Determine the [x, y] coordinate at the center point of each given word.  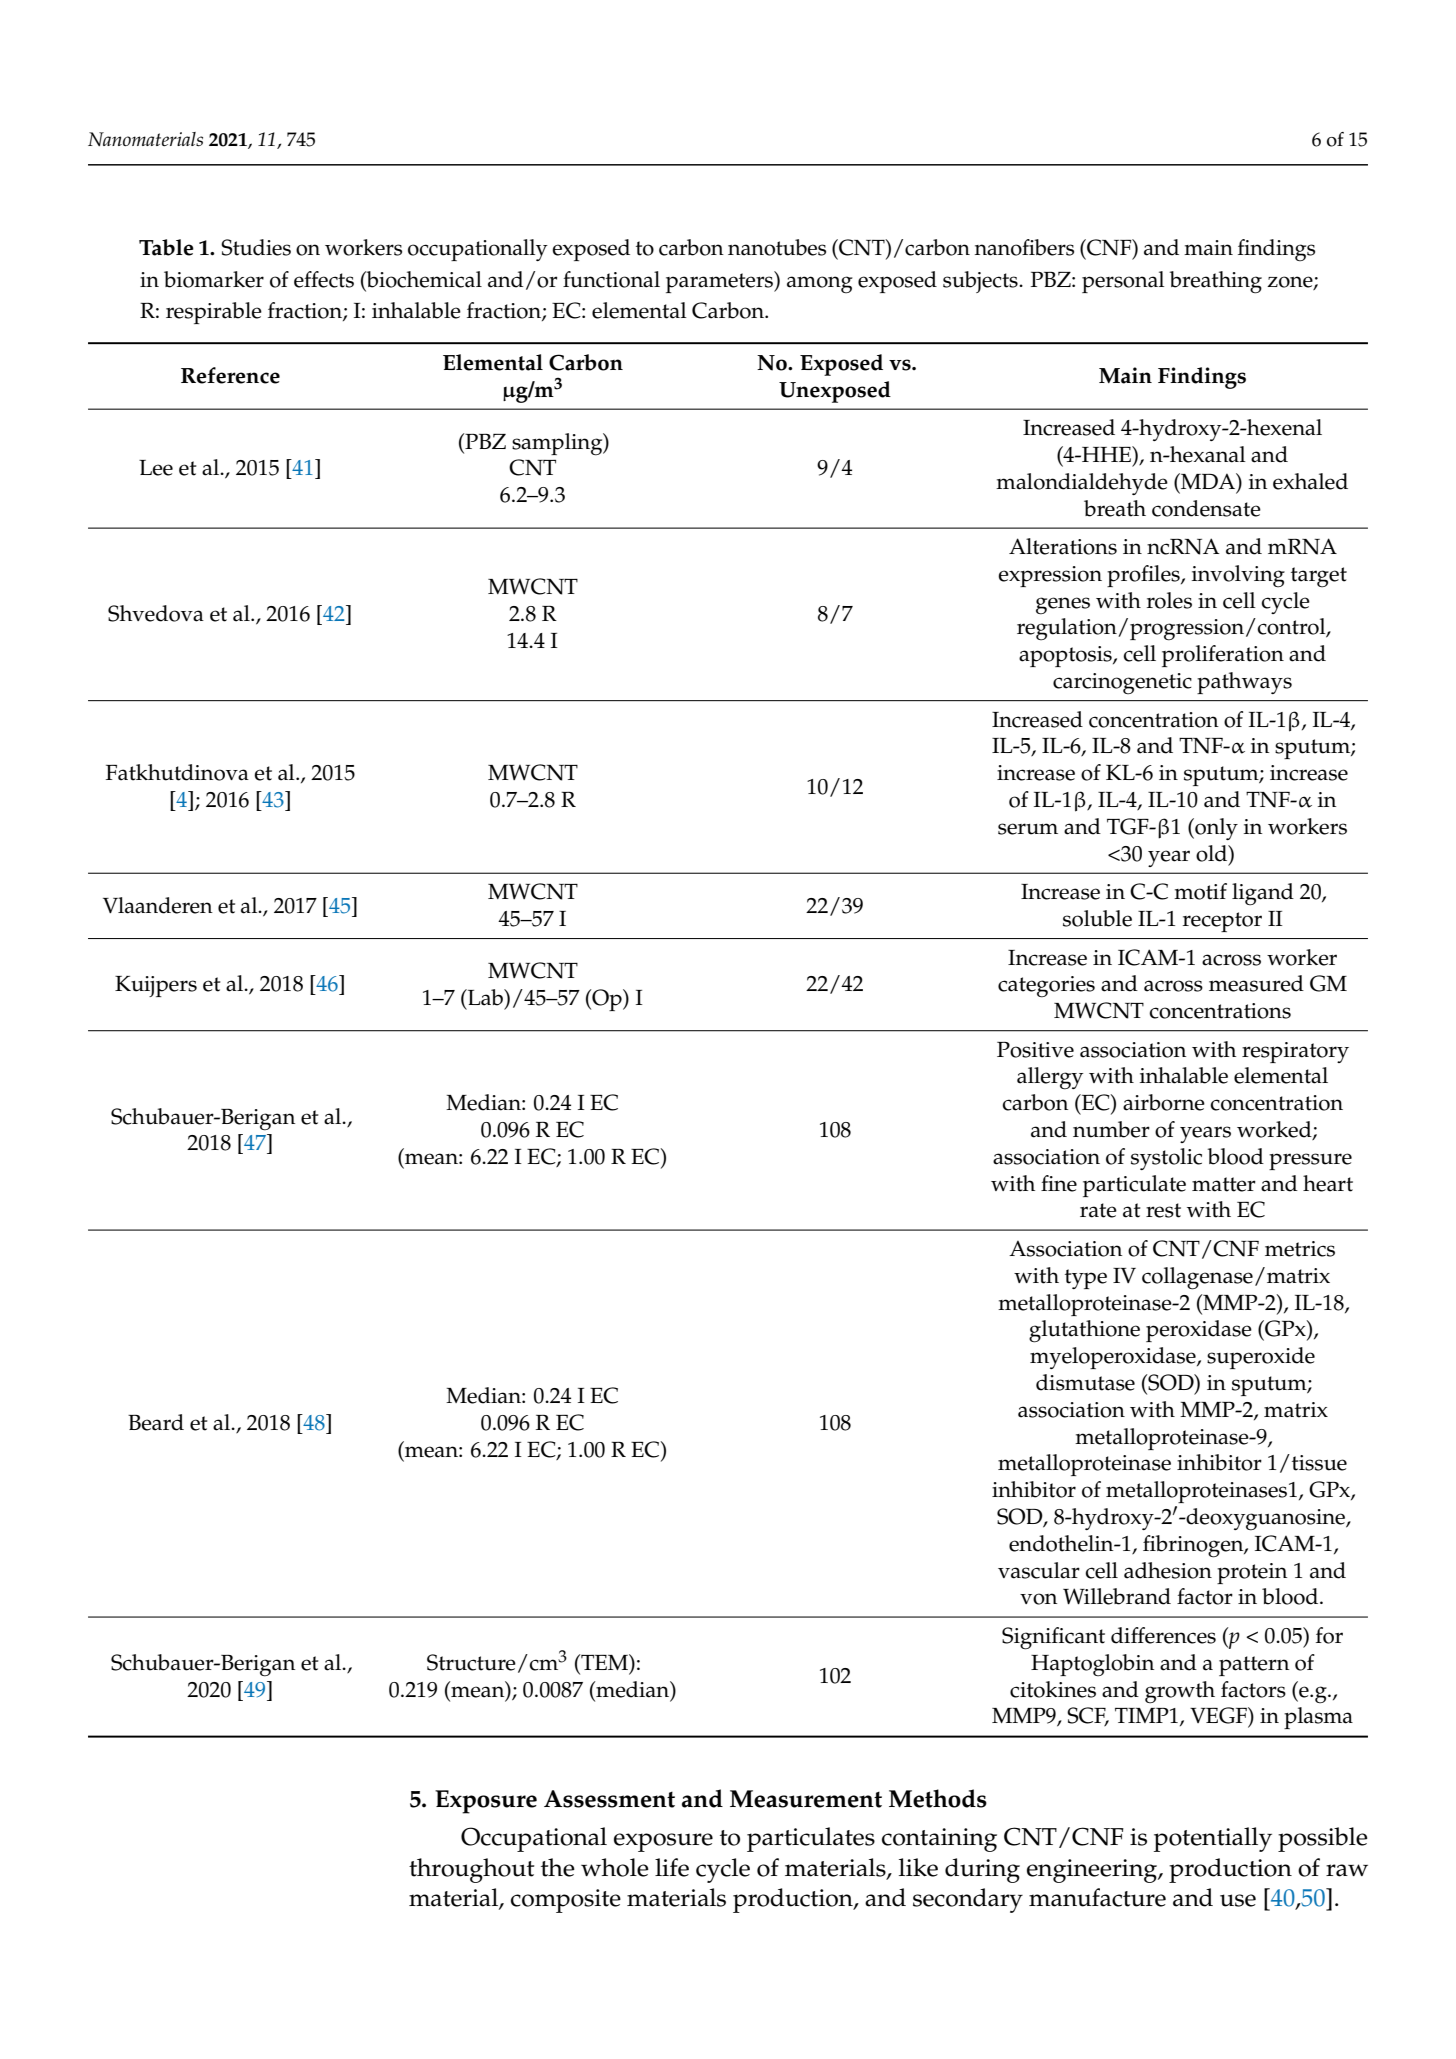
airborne [1164, 1102]
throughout [471, 1870]
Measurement [806, 1799]
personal [1123, 282]
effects [324, 279]
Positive [1035, 1050]
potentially [1213, 1839]
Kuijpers [156, 986]
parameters [720, 282]
